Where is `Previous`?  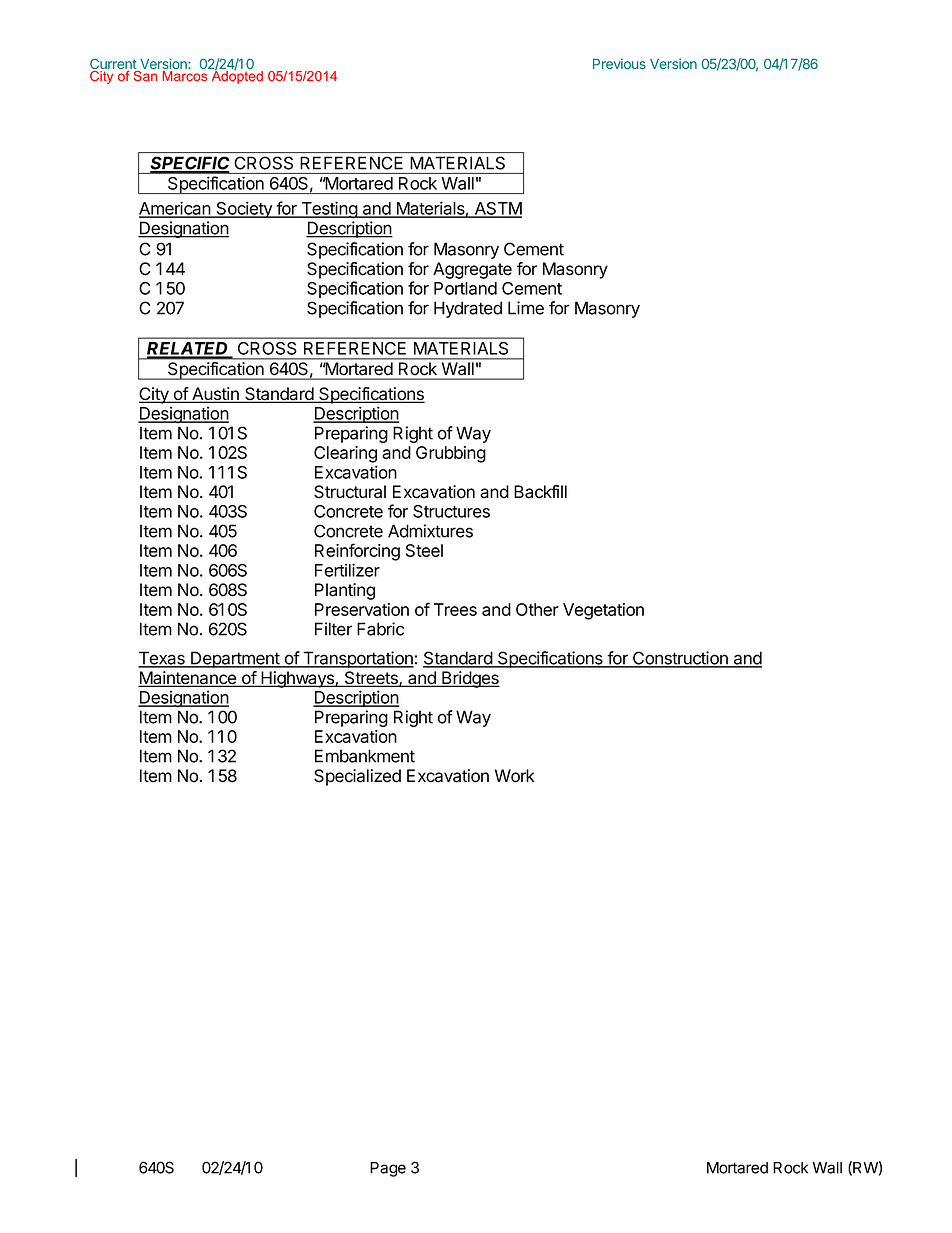 Previous is located at coordinates (619, 63).
